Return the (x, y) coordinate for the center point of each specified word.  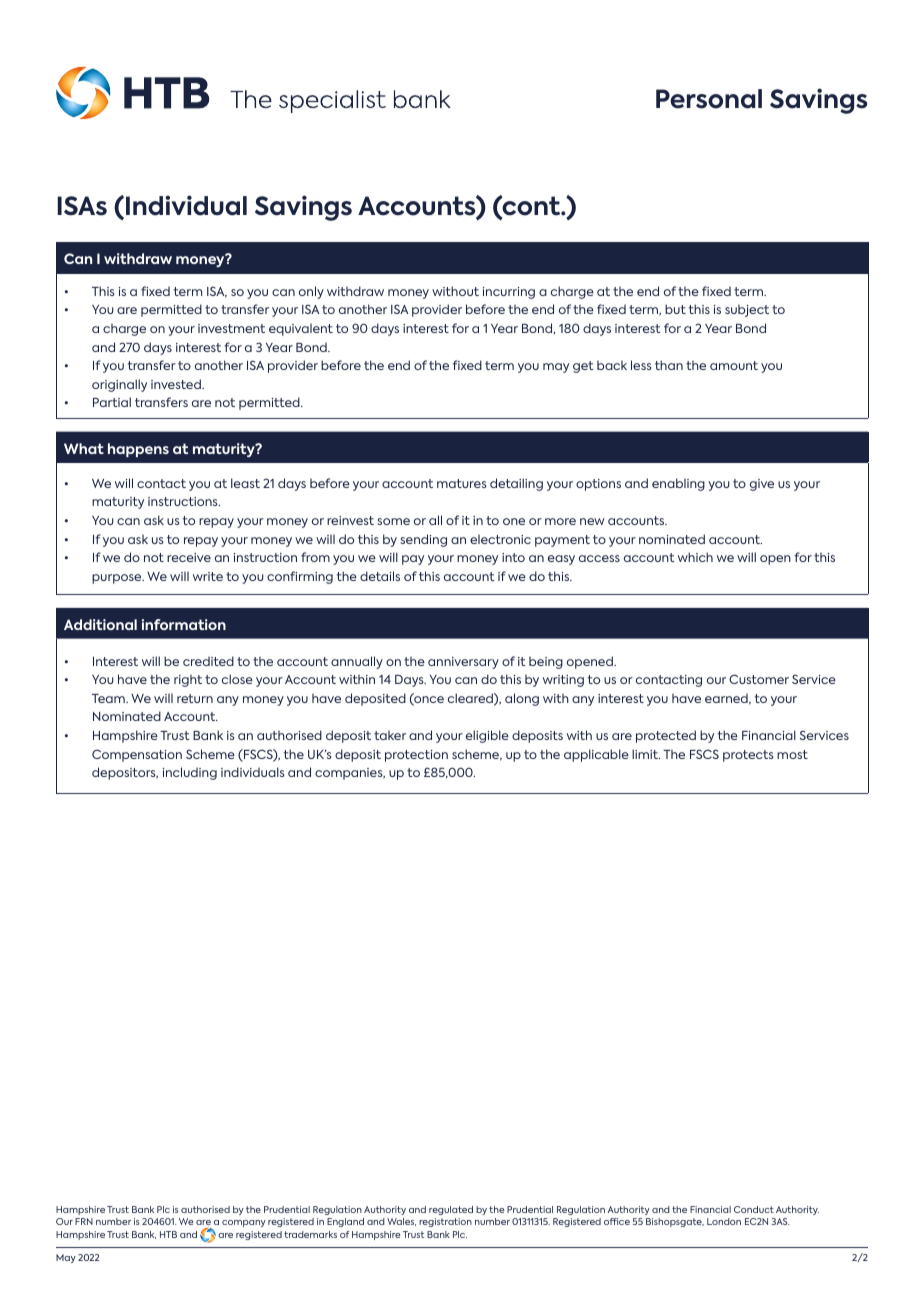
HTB (168, 1234)
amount (734, 365)
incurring (509, 293)
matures (462, 483)
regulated (451, 1210)
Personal (709, 99)
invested (177, 384)
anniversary (463, 663)
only (311, 292)
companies (350, 774)
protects (748, 756)
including (190, 773)
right (188, 680)
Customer (759, 679)
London (724, 1221)
